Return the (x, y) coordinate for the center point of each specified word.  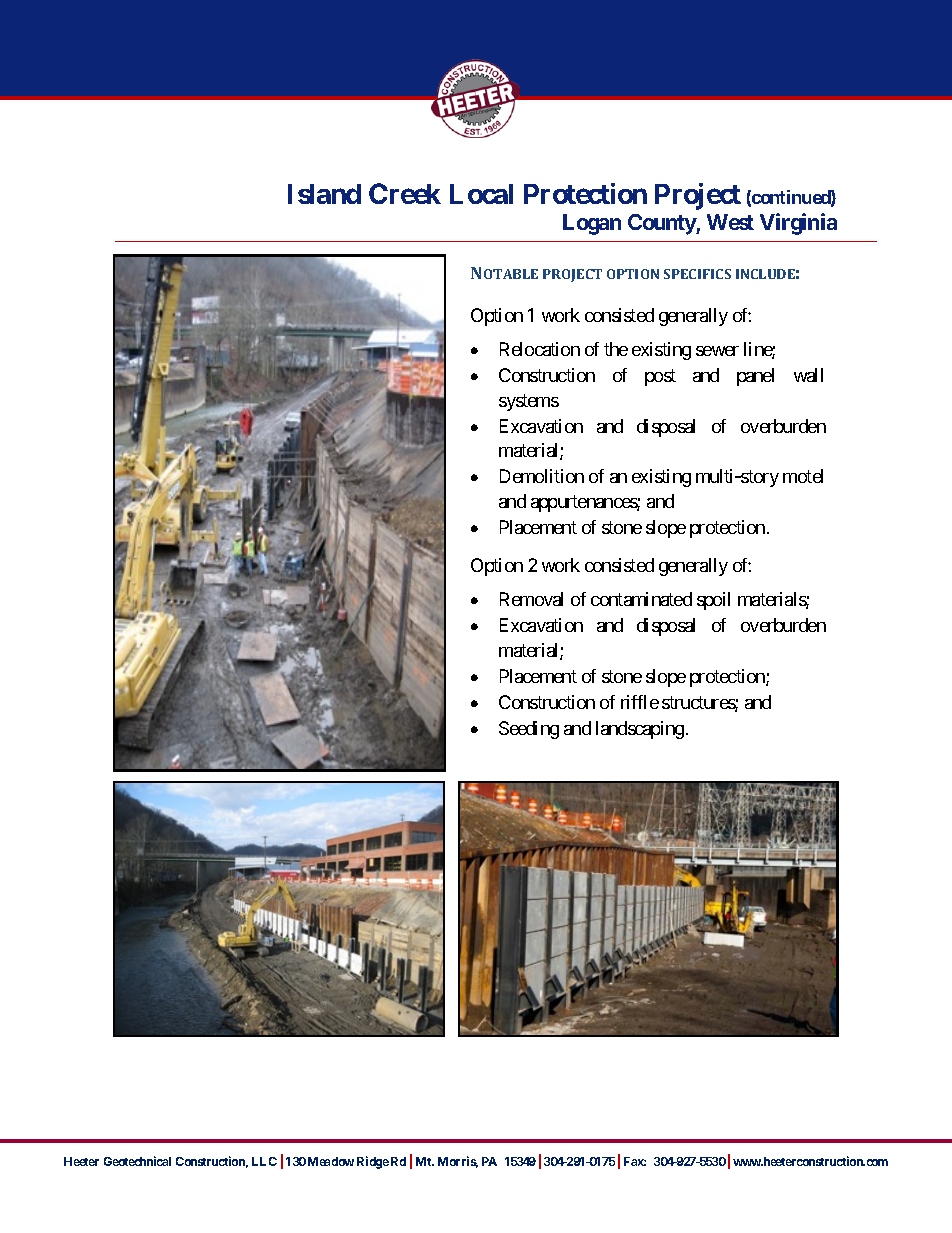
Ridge (373, 1162)
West (730, 222)
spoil (713, 601)
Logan (592, 224)
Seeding (529, 730)
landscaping (640, 730)
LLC (264, 1161)
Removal (531, 599)
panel (755, 377)
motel (803, 476)
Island (324, 194)
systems (529, 402)
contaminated (641, 599)
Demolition (542, 476)
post (660, 377)
